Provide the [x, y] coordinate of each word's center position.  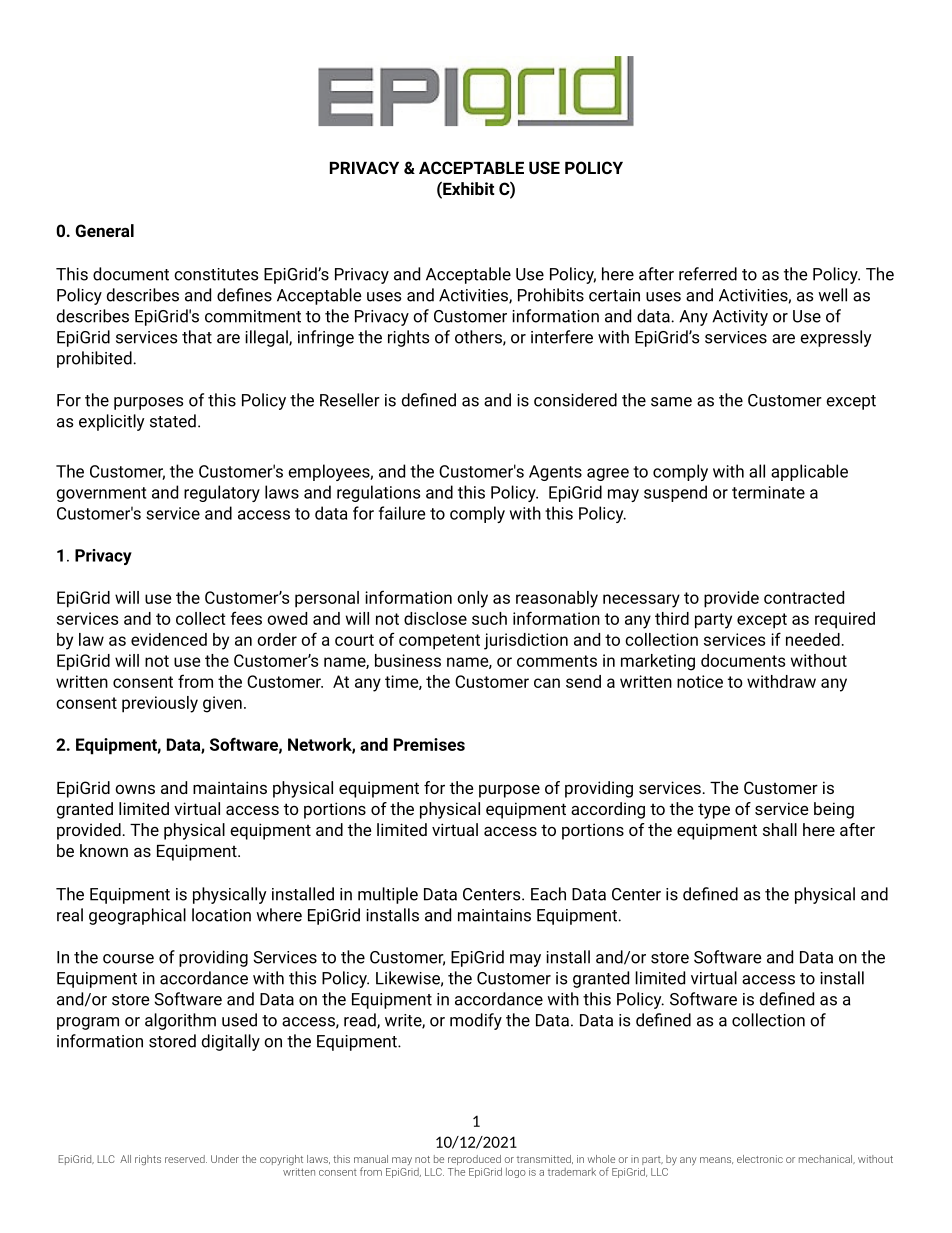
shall [780, 829]
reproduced [475, 1161]
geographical [137, 916]
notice [700, 681]
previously [160, 704]
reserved [186, 1159]
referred [708, 274]
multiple [388, 895]
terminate [768, 492]
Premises [429, 744]
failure [402, 513]
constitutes [216, 274]
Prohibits [551, 295]
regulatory [222, 493]
